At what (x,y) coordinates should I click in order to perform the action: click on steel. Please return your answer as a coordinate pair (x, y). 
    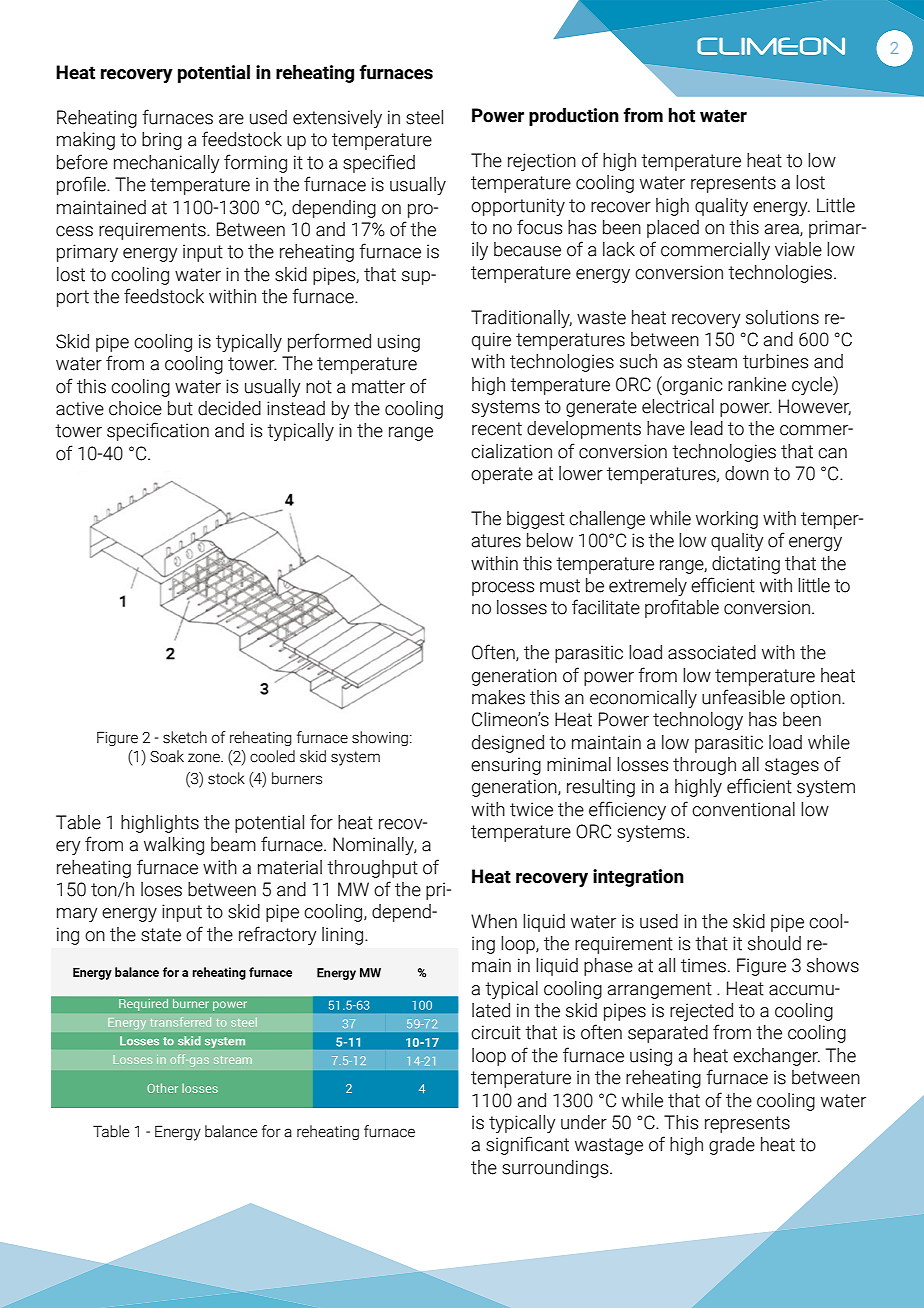
    Looking at the image, I should click on (424, 117).
